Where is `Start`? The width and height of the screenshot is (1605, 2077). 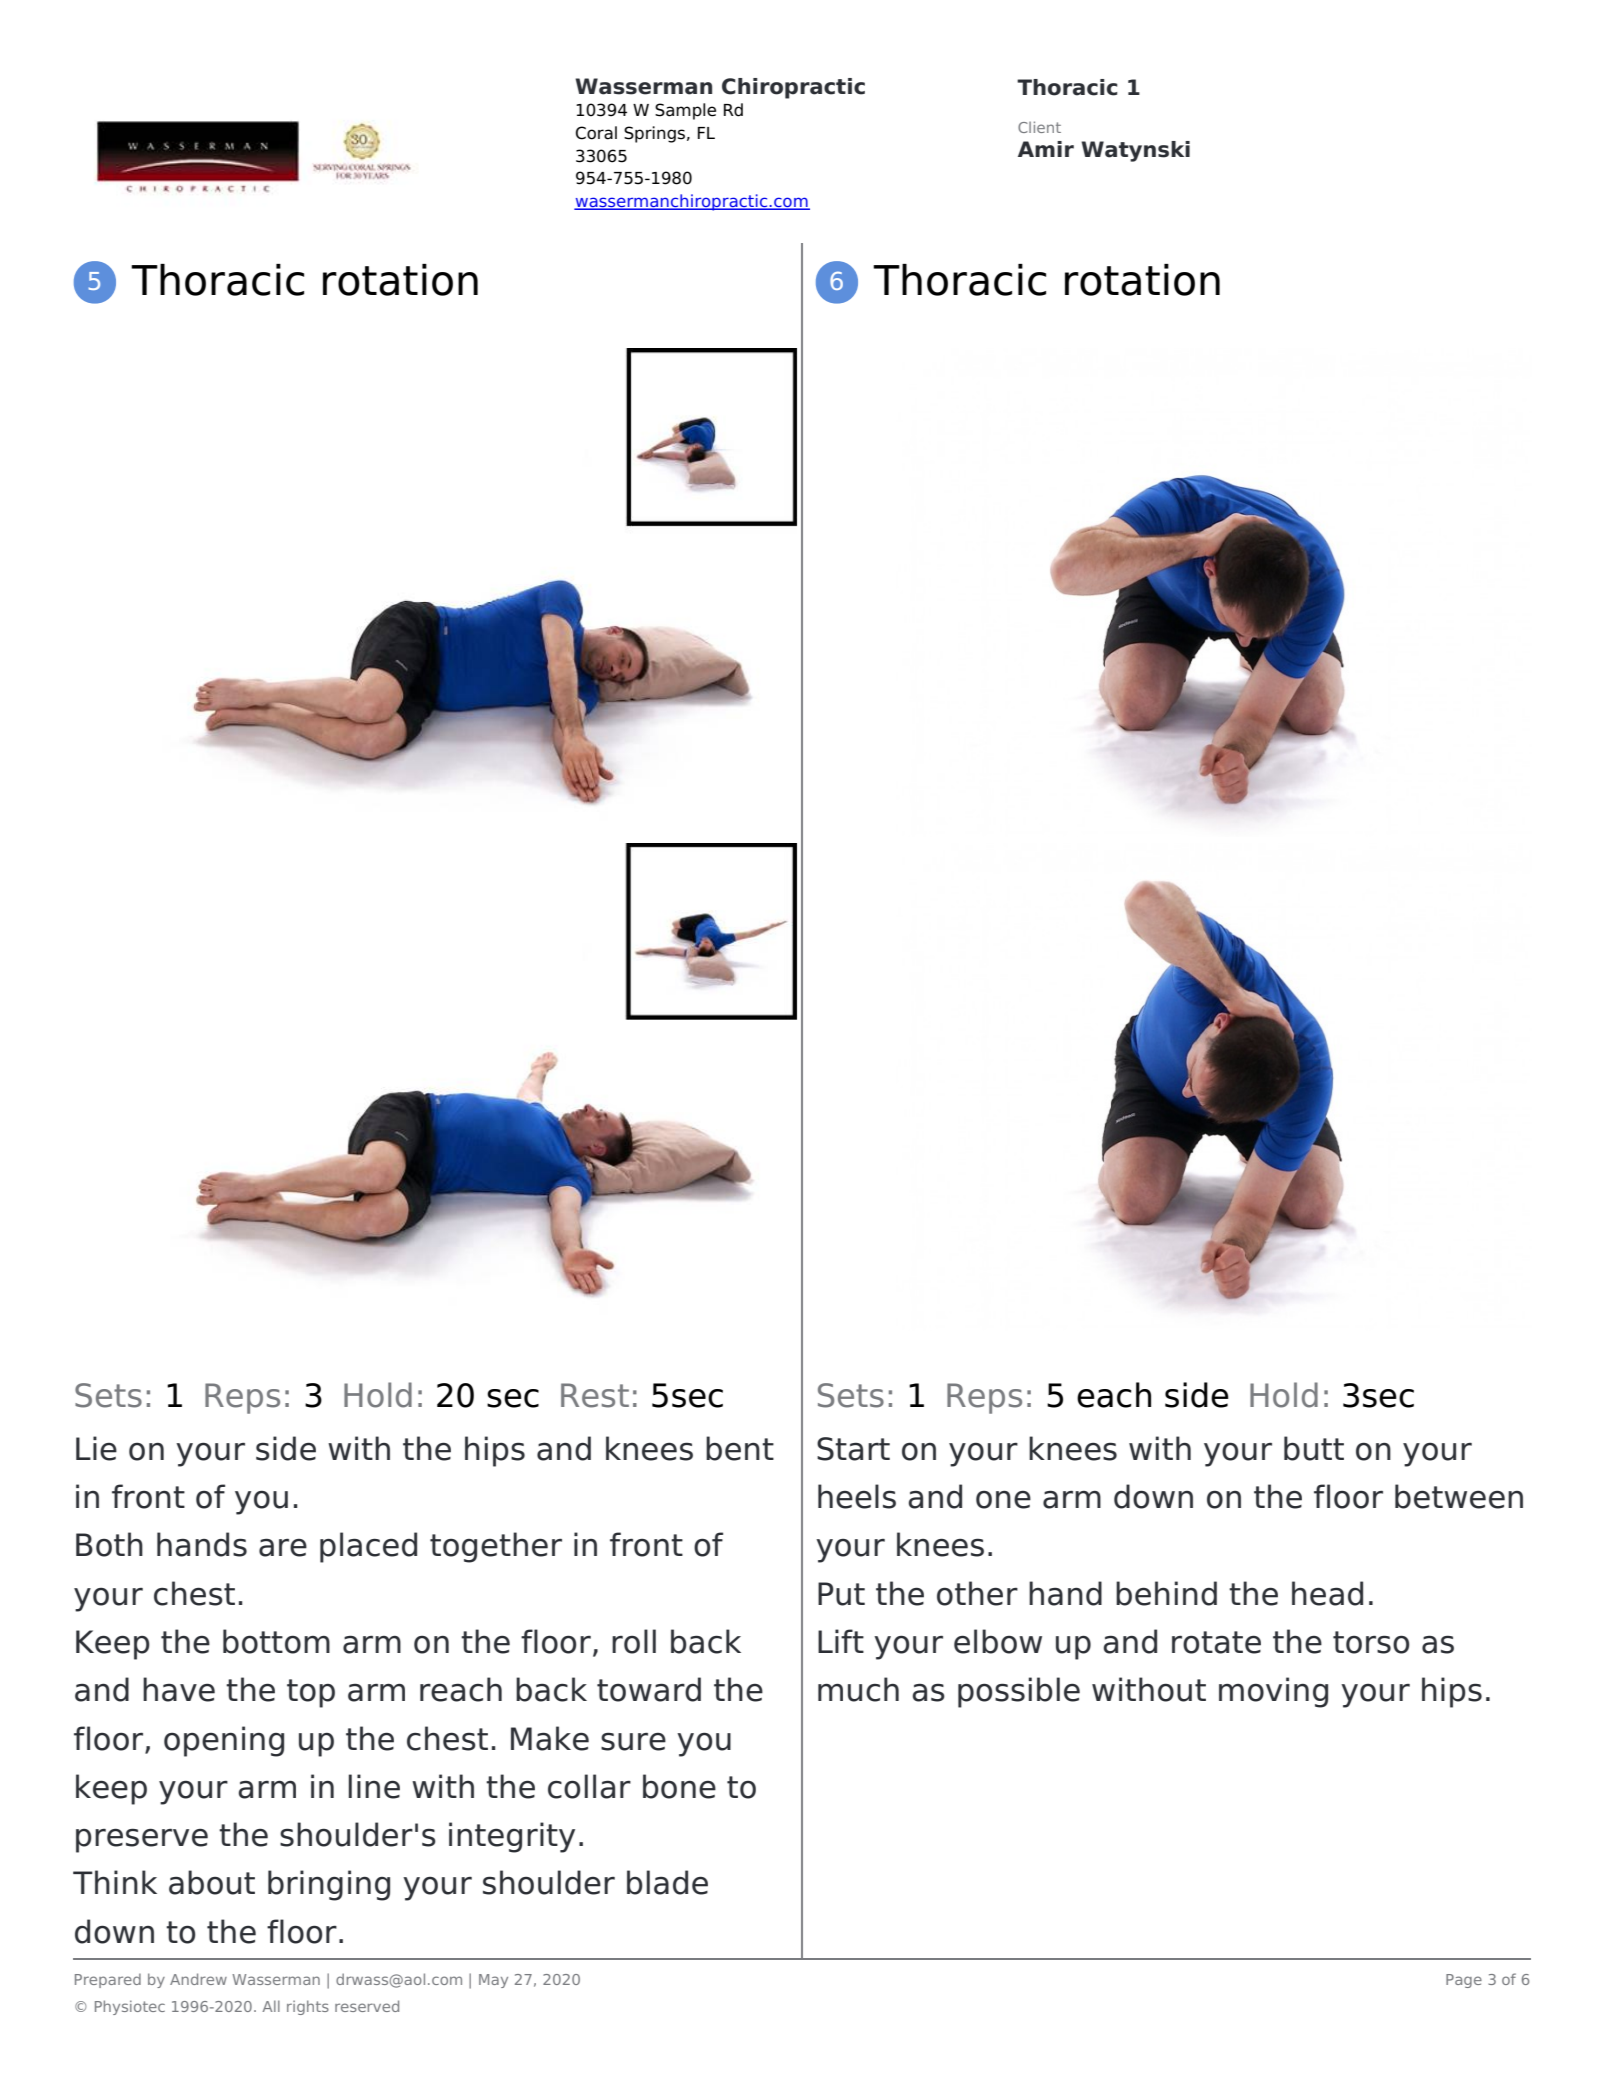 Start is located at coordinates (853, 1449).
